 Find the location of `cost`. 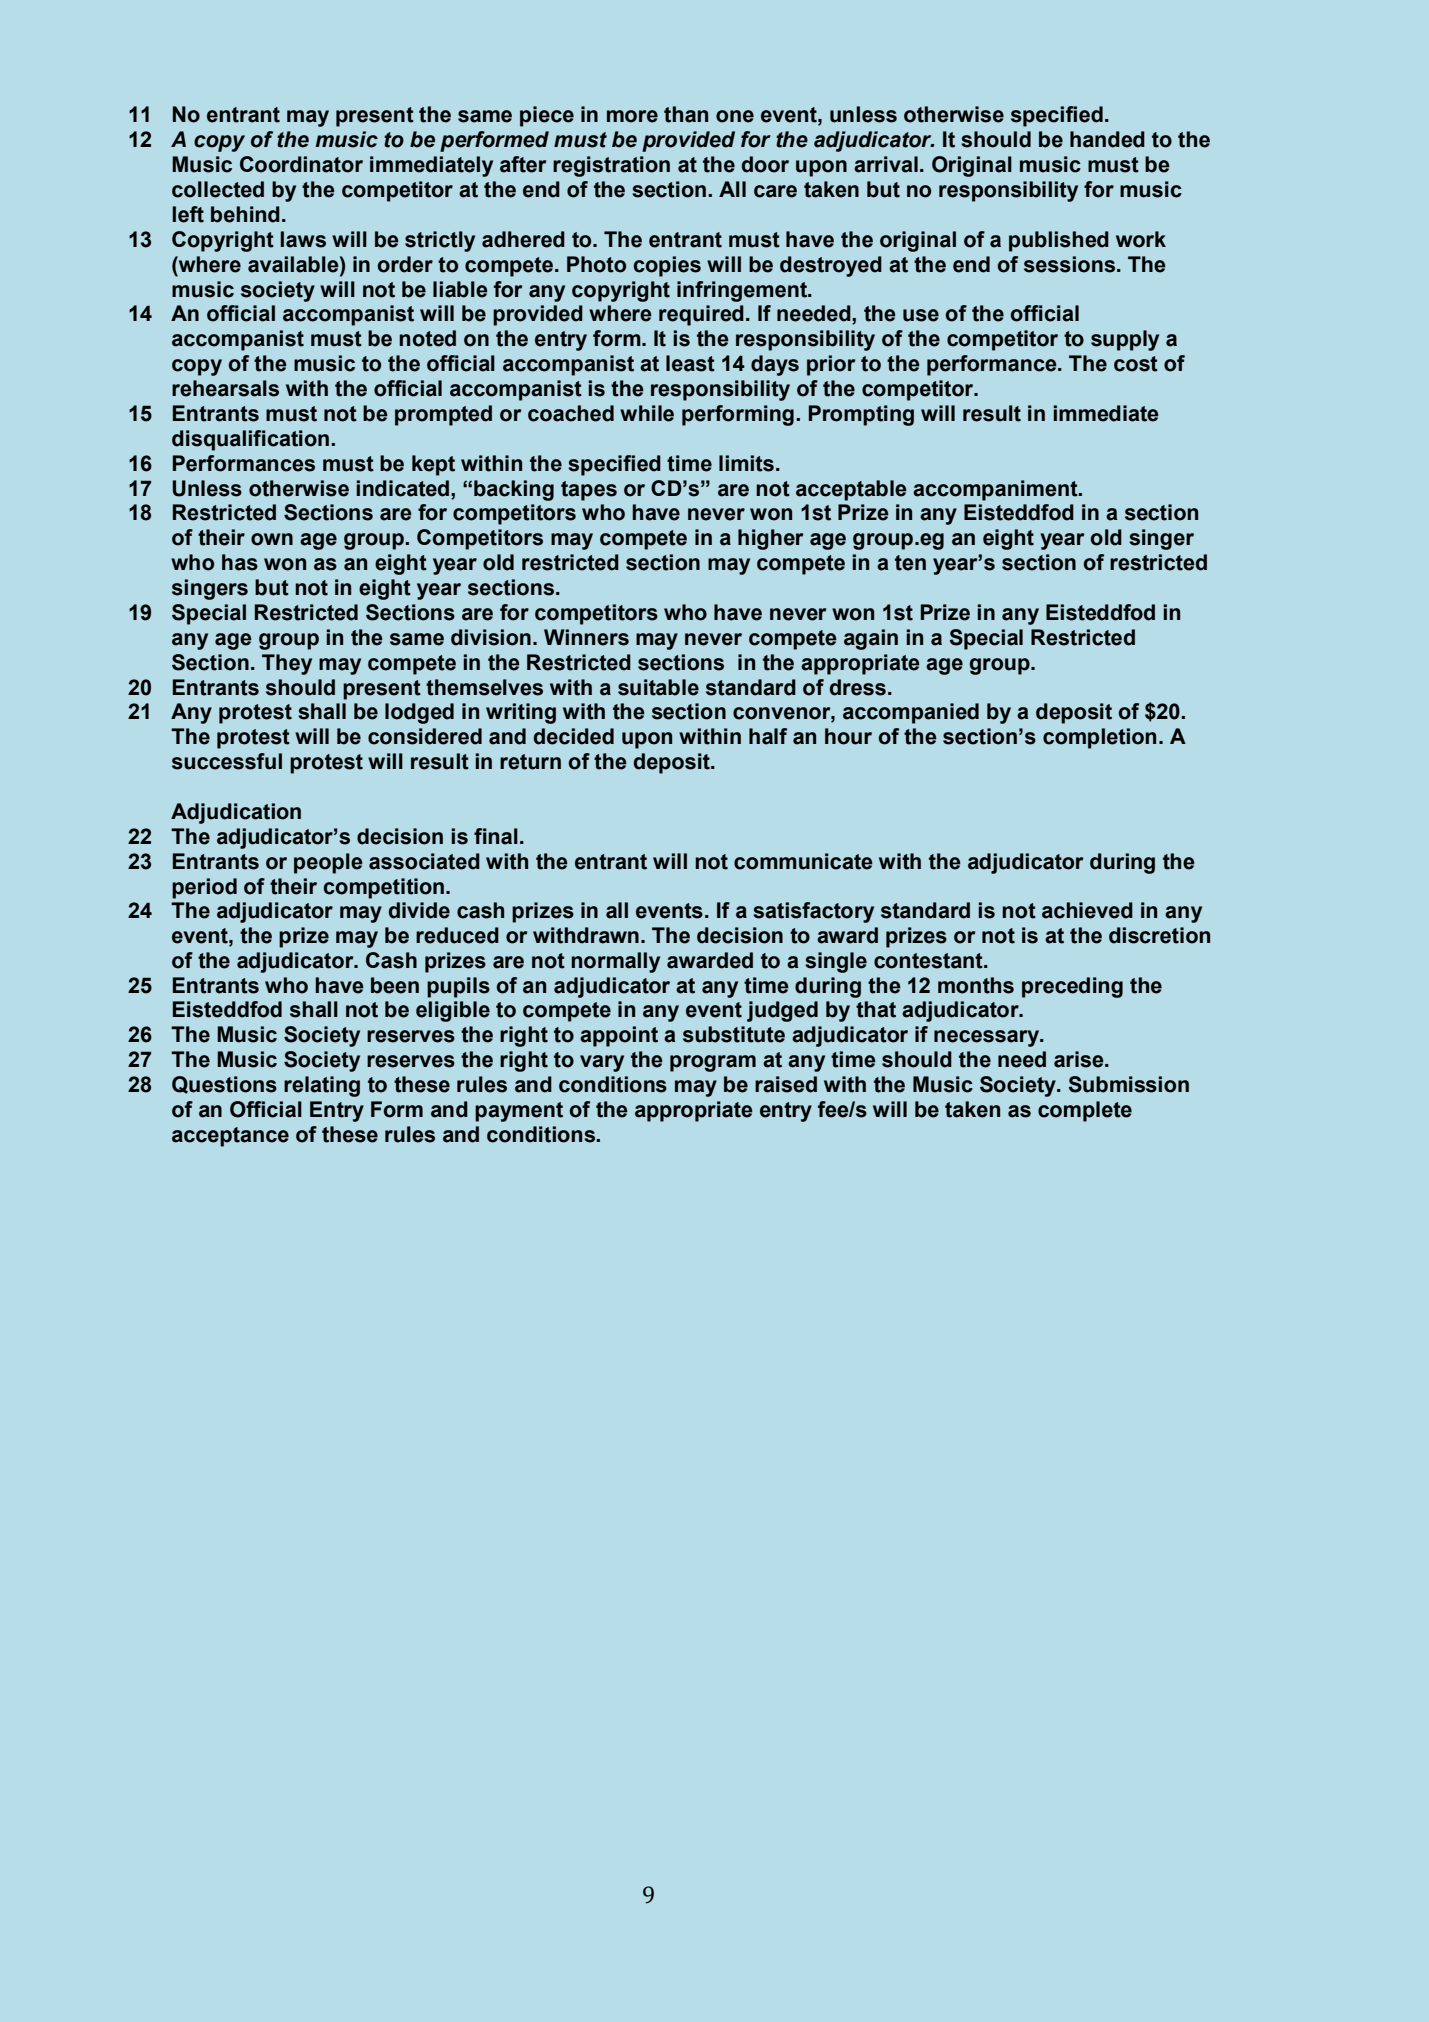

cost is located at coordinates (1136, 364).
